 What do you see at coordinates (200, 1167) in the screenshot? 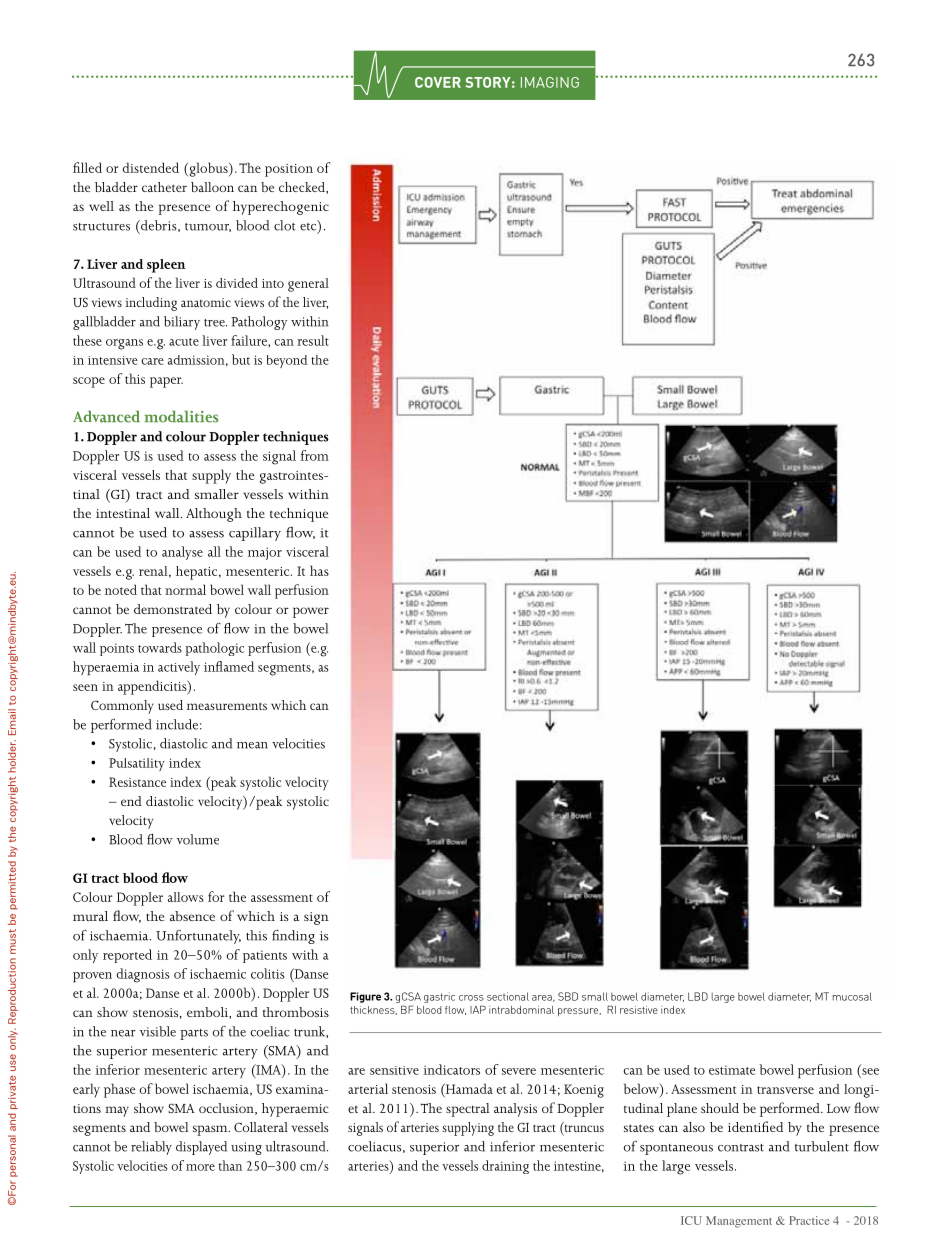
I see `more` at bounding box center [200, 1167].
